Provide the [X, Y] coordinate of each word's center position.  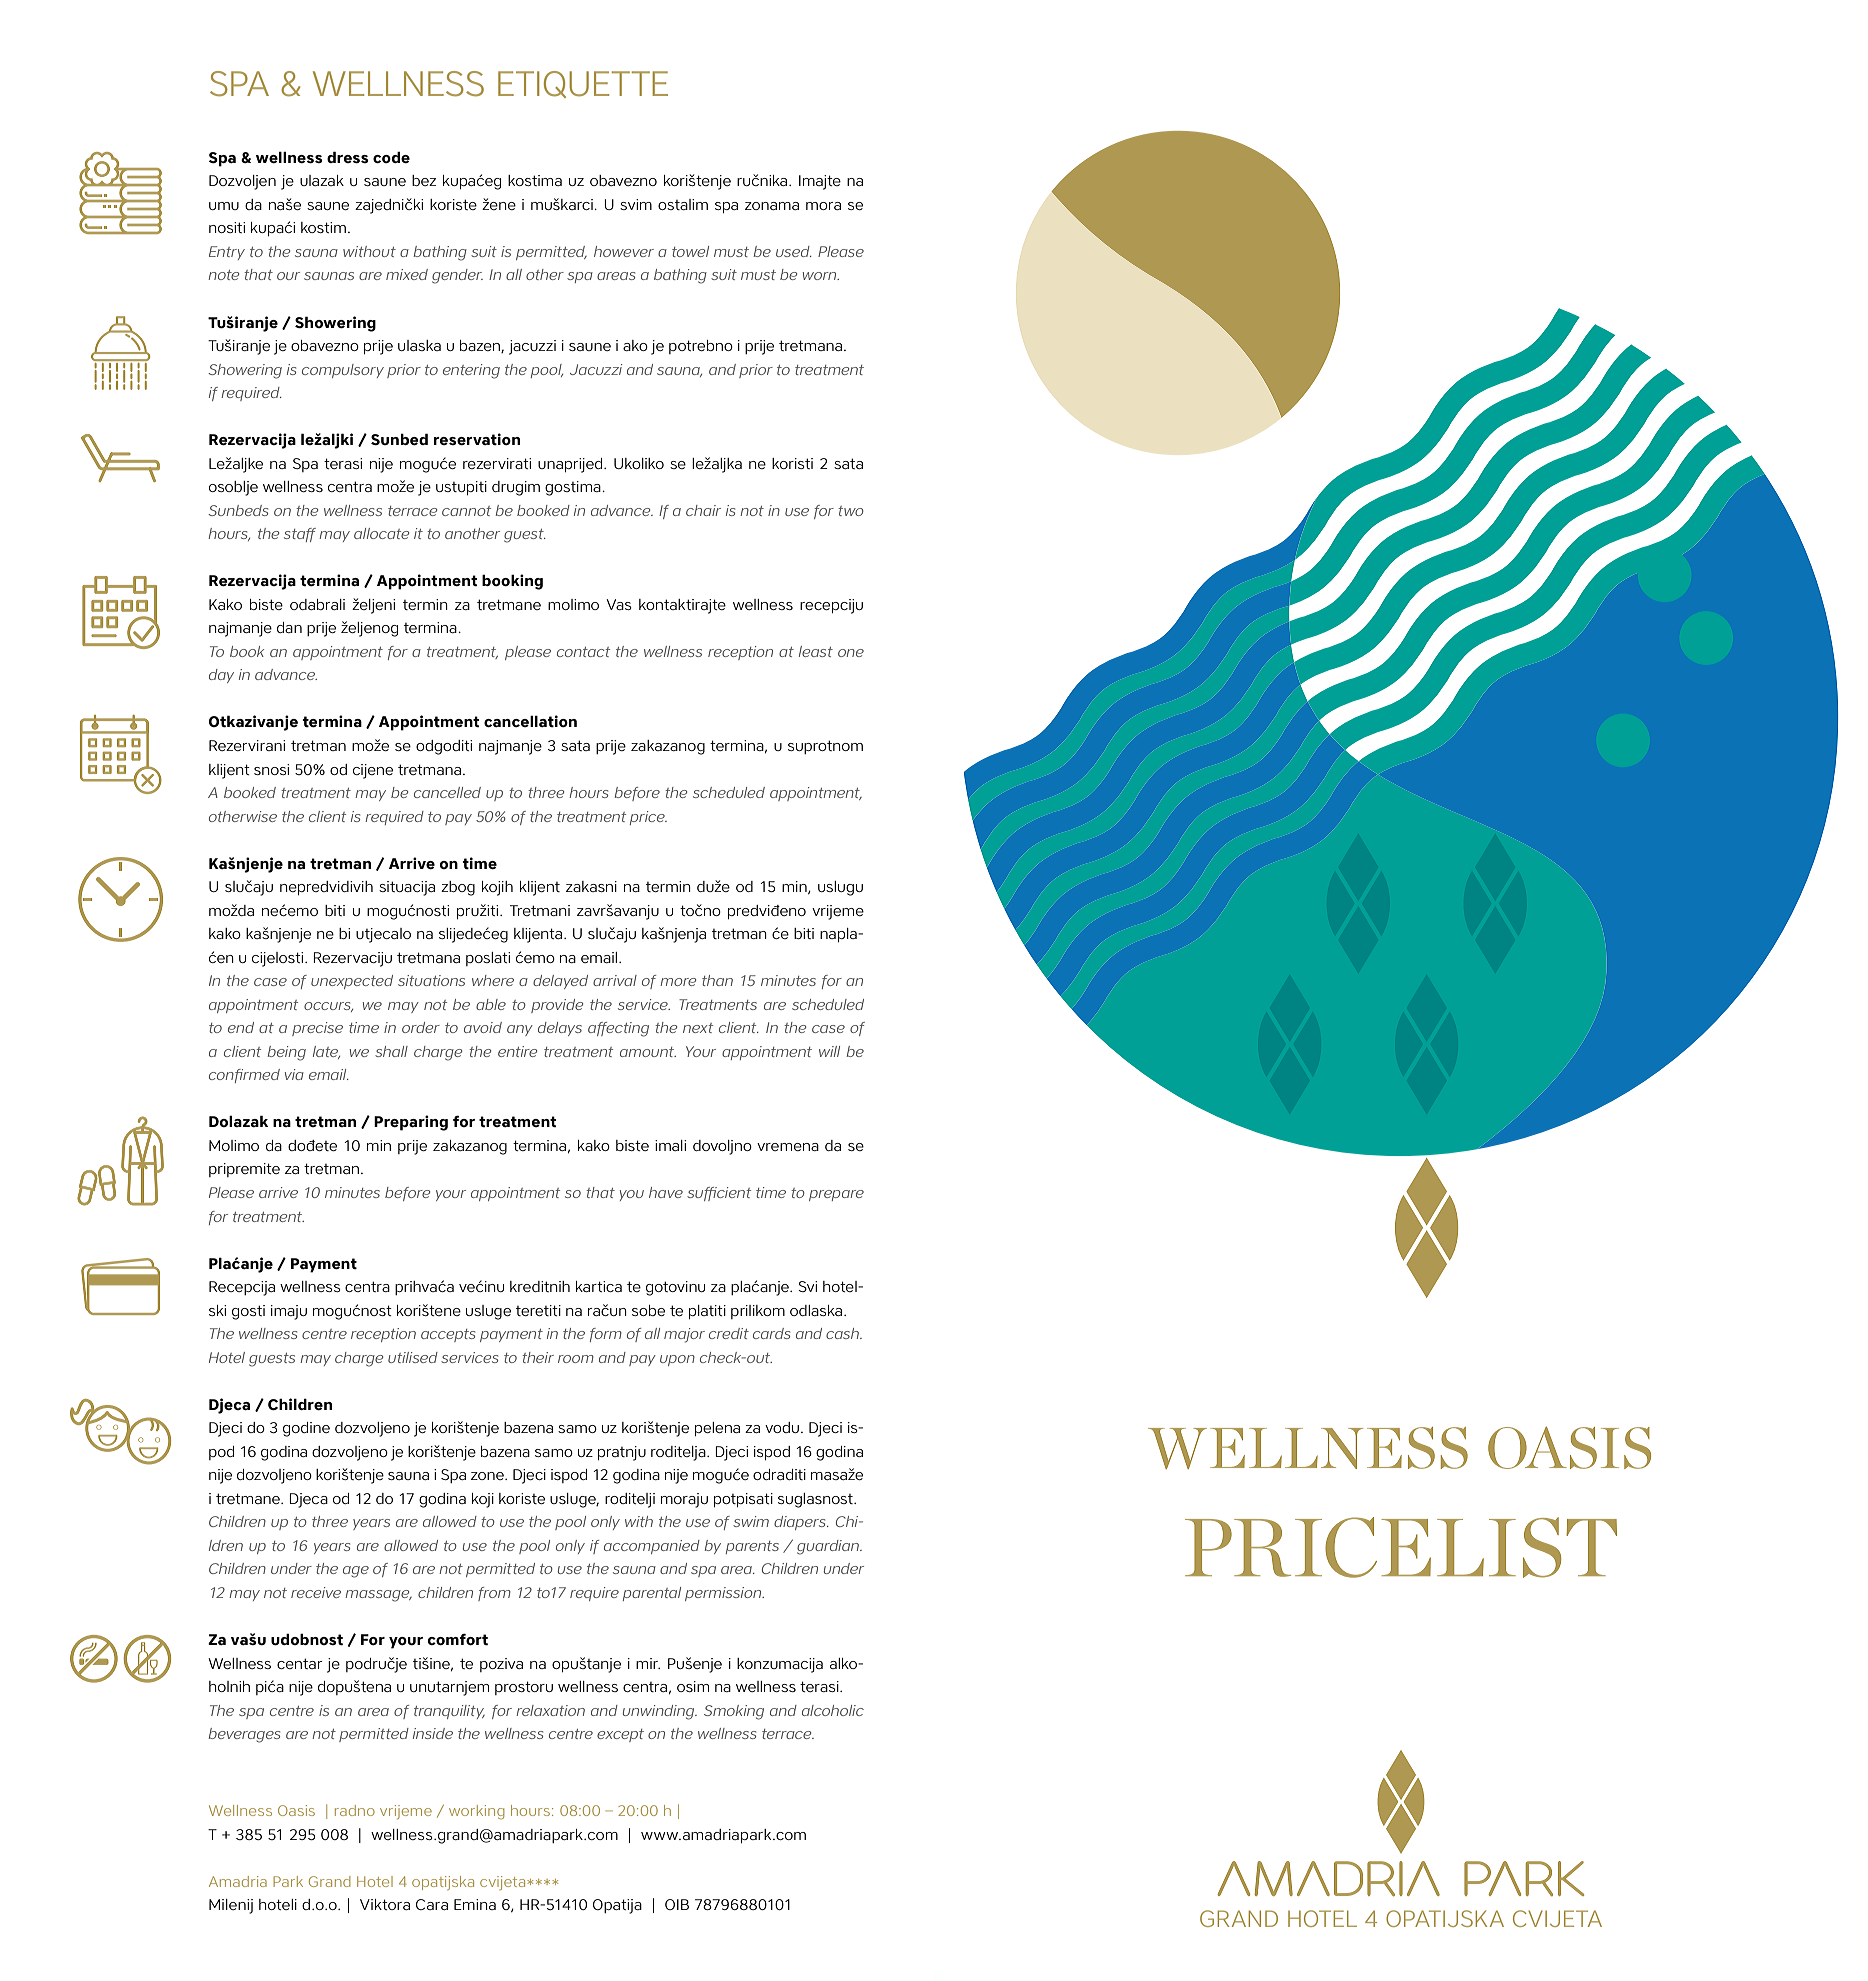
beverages [244, 1735]
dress [348, 157]
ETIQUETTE [583, 84]
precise [317, 1029]
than [717, 980]
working [476, 1812]
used [794, 251]
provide [557, 1006]
